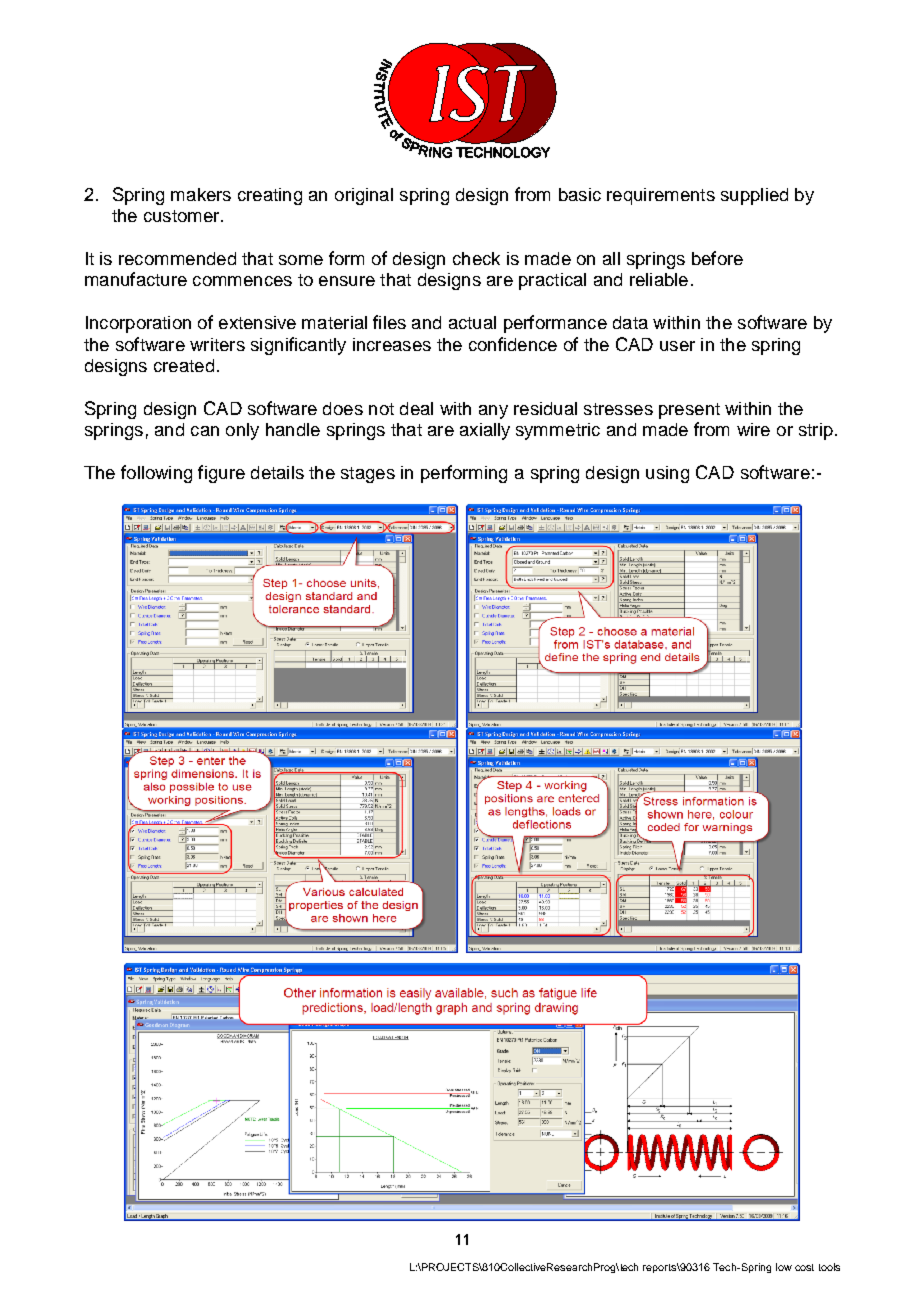 Image resolution: width=924 pixels, height=1307 pixels. Describe the element at coordinates (667, 474) in the image. I see `using` at that location.
